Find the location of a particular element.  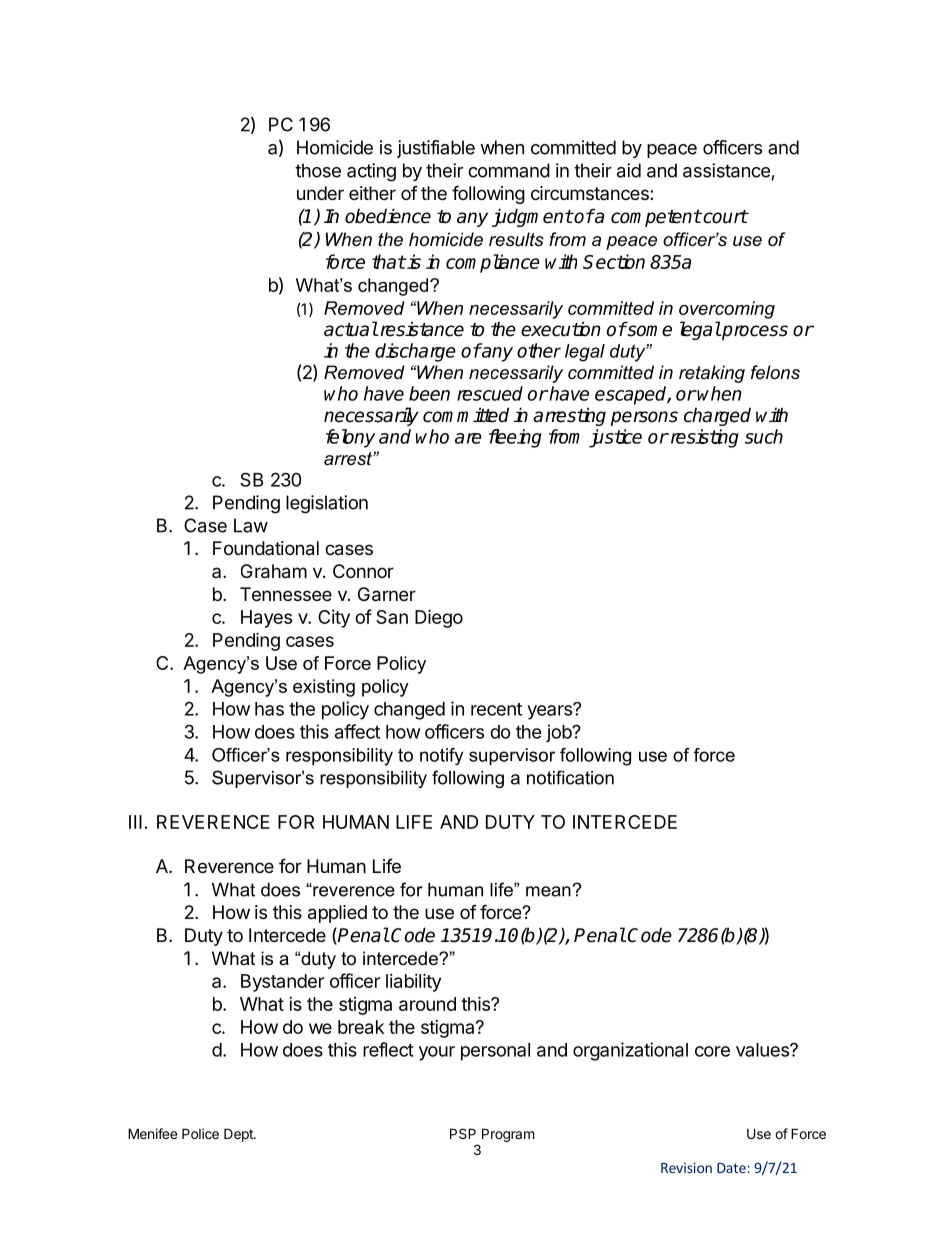

Hayes is located at coordinates (266, 619).
